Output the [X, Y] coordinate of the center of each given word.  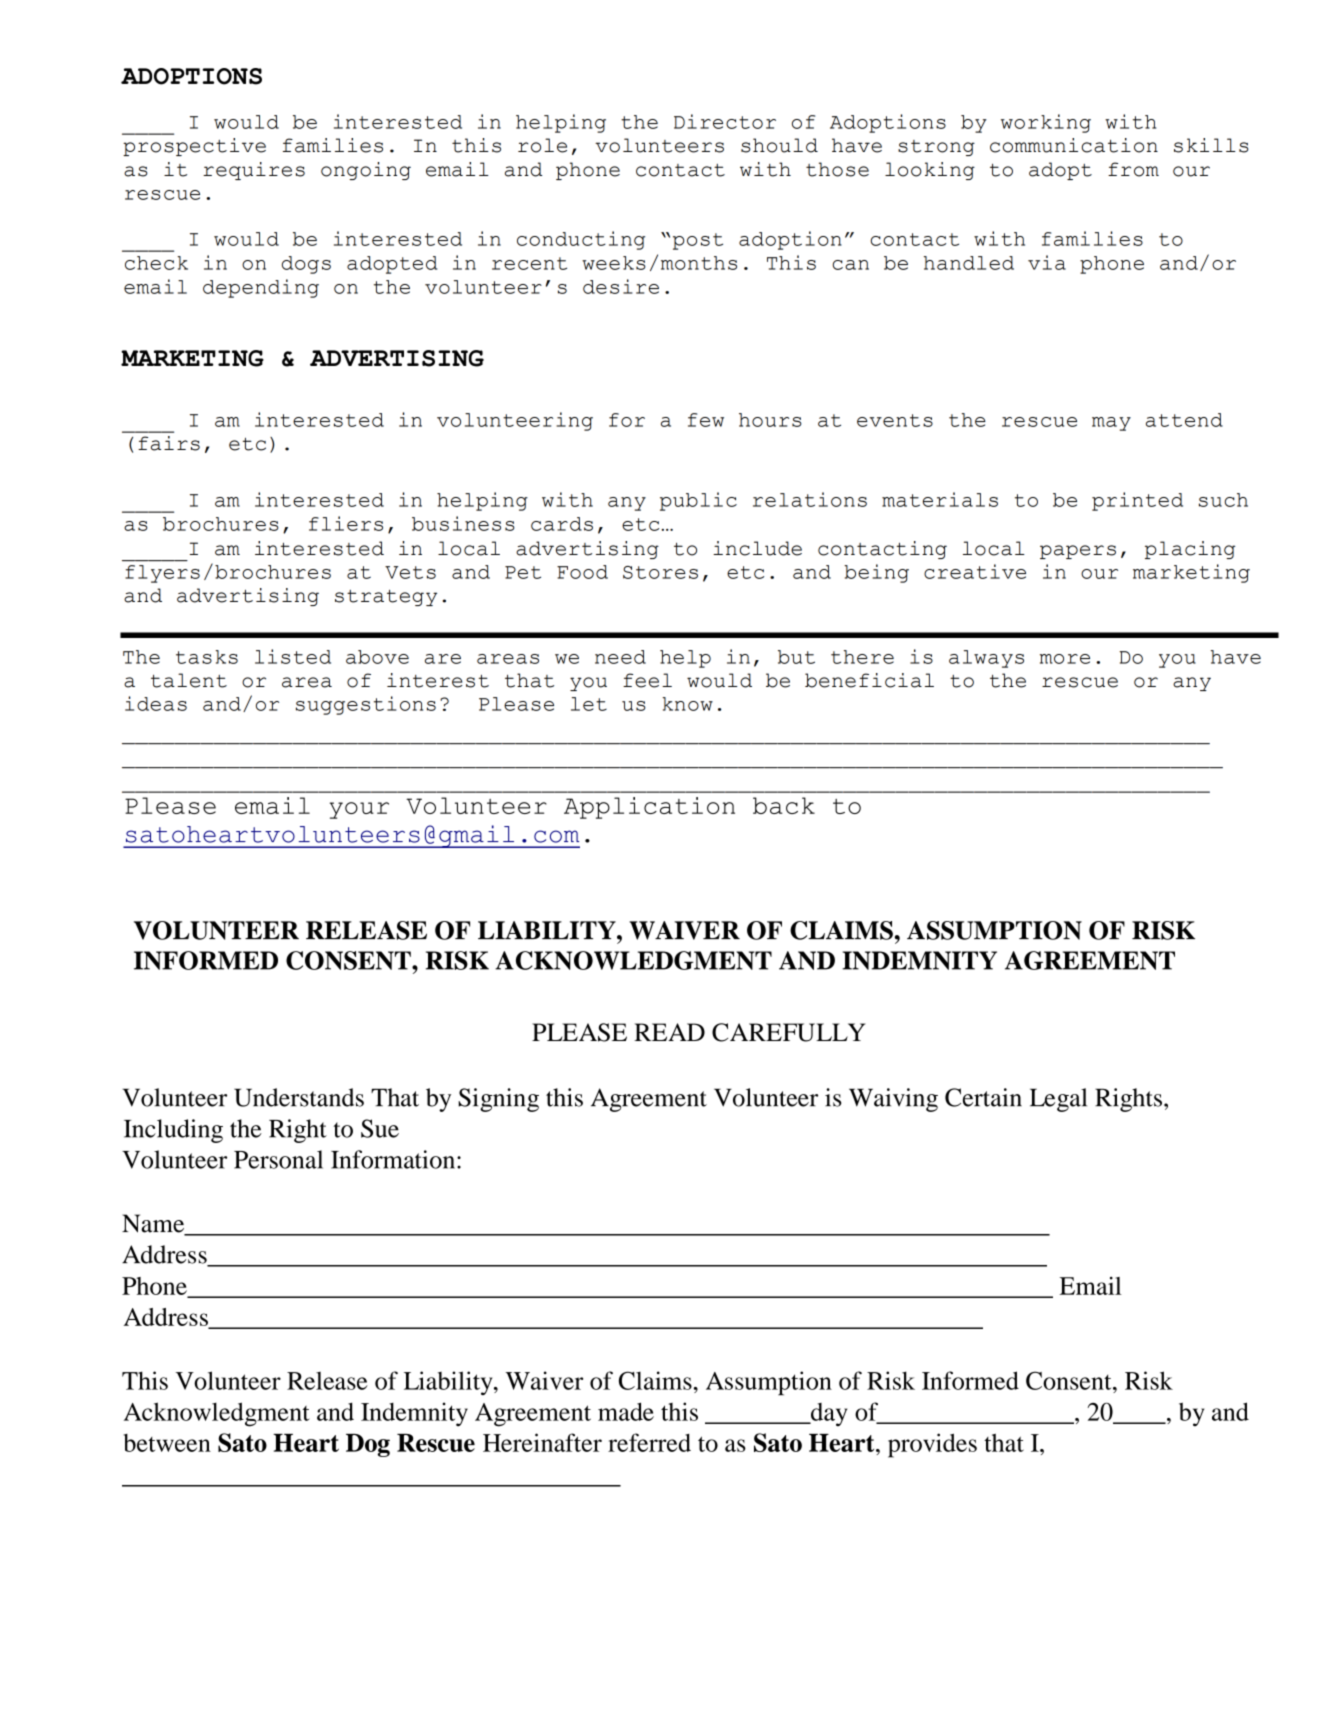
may [1111, 424]
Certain [983, 1097]
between [167, 1443]
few [706, 420]
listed [293, 656]
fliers [346, 523]
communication [1074, 145]
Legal [1058, 1100]
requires [254, 171]
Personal [278, 1159]
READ [669, 1032]
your [359, 810]
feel [647, 680]
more [1065, 659]
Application [649, 808]
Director [725, 121]
